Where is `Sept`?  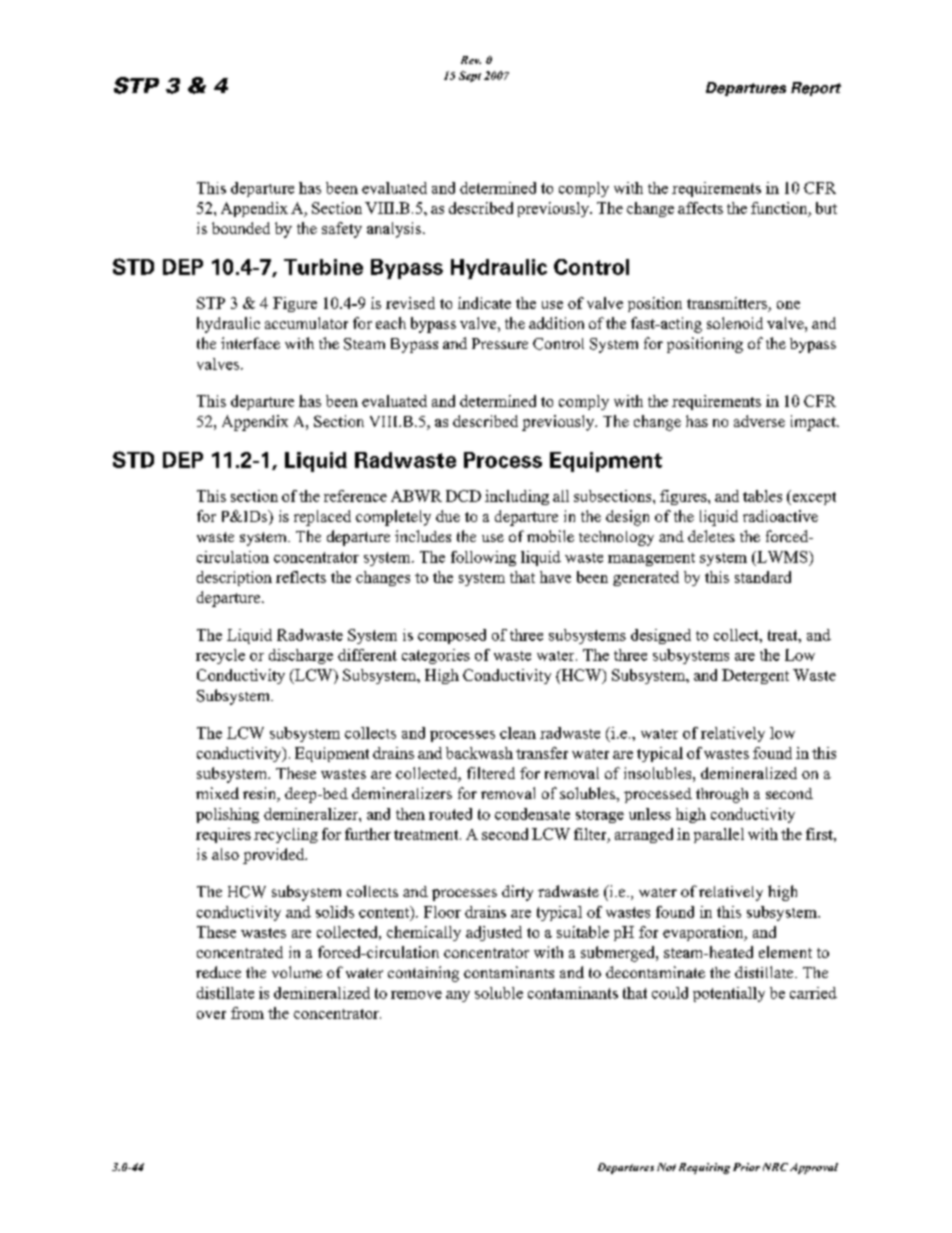 Sept is located at coordinates (470, 76).
